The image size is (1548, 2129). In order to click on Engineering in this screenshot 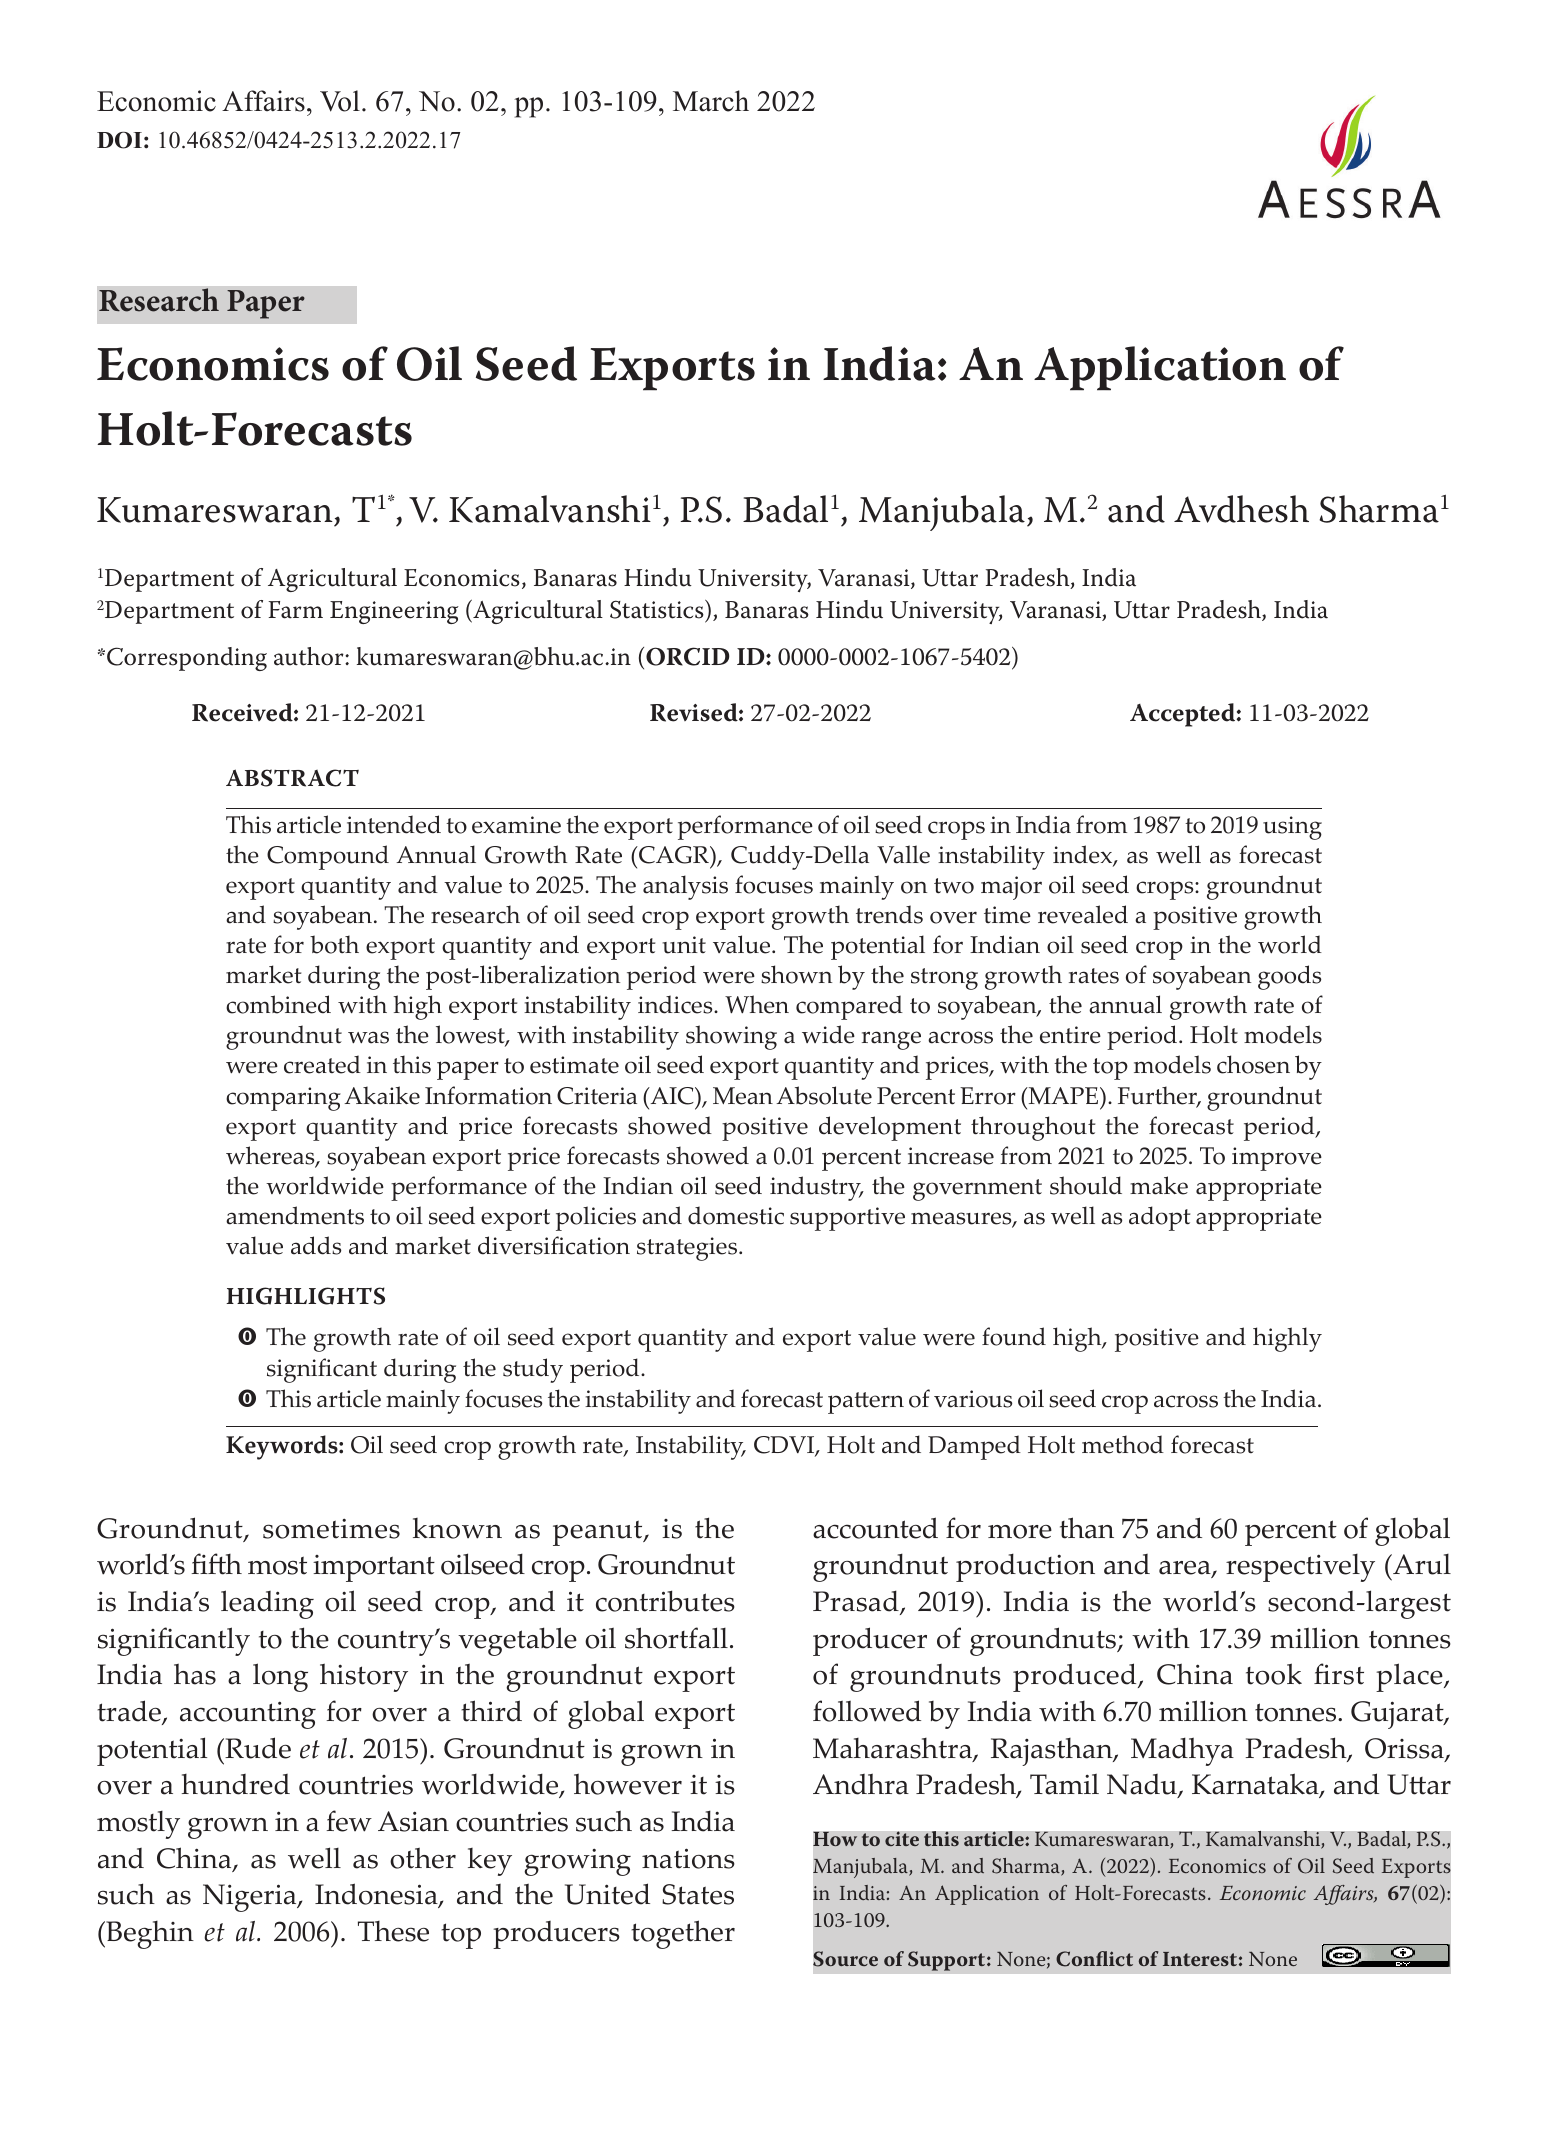, I will do `click(394, 612)`.
